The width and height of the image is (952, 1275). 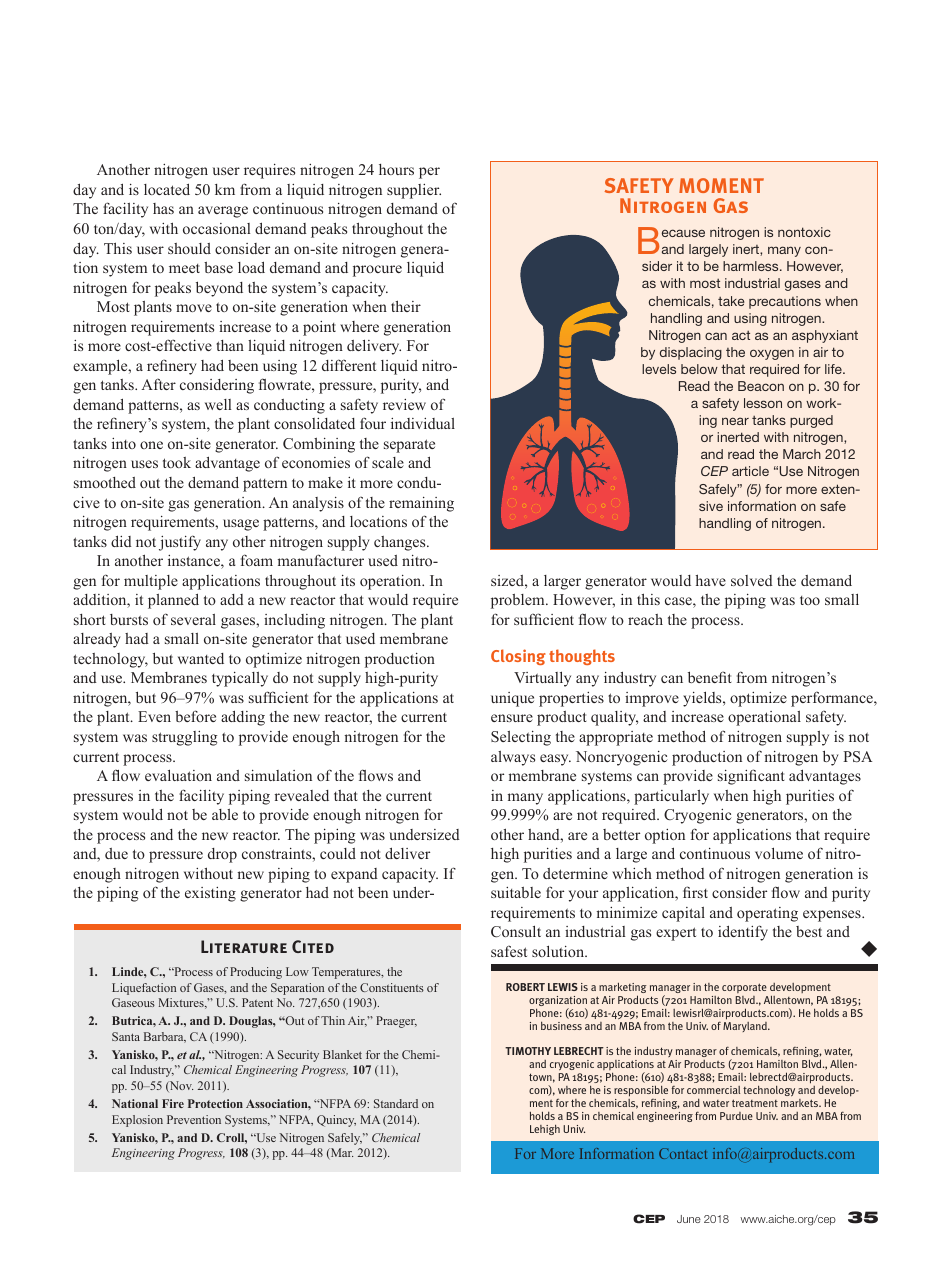 What do you see at coordinates (396, 1103) in the image?
I see `Standard` at bounding box center [396, 1103].
